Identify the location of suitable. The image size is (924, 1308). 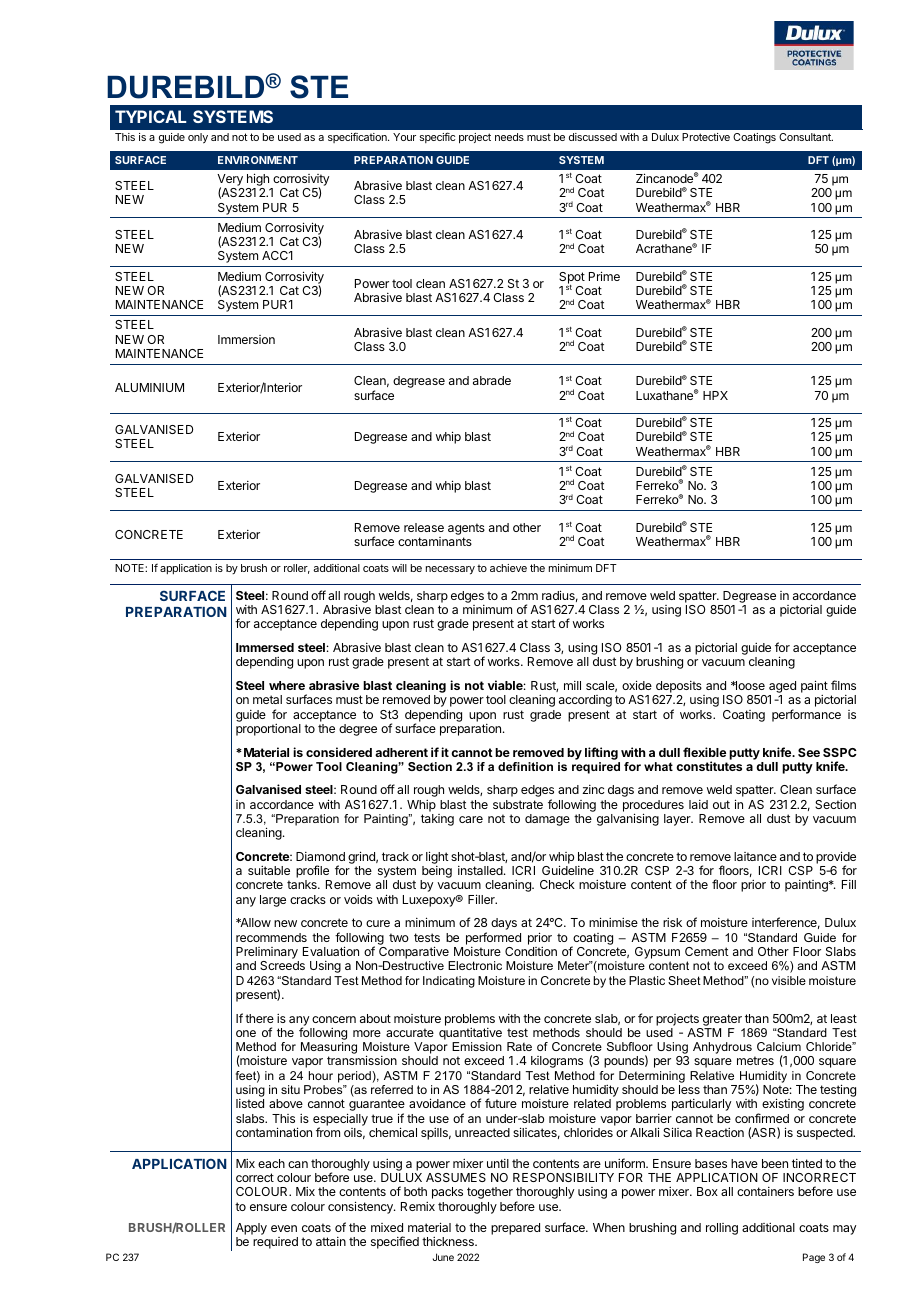
(269, 870).
